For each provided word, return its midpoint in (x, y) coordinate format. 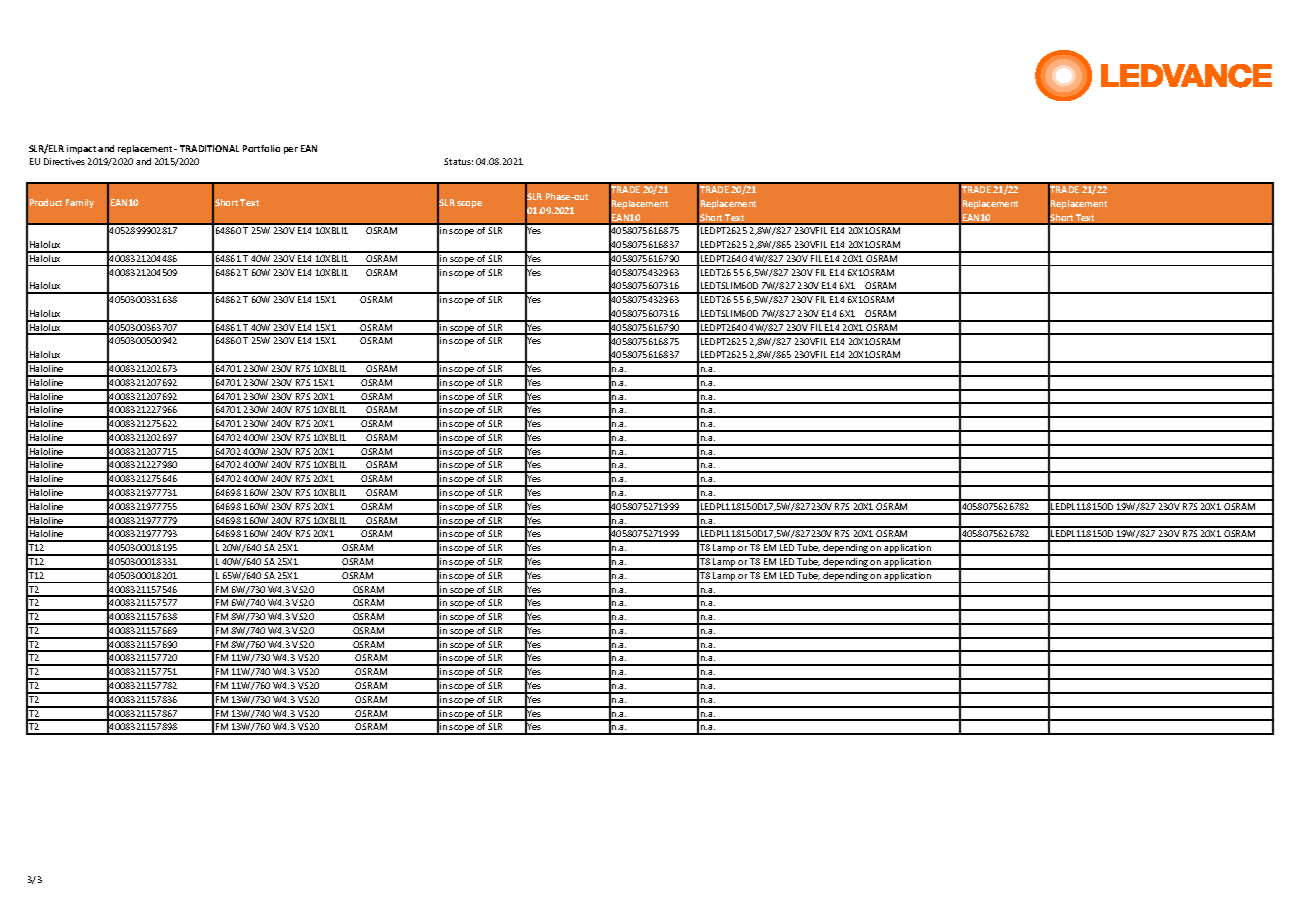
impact (81, 149)
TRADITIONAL (209, 148)
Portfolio (261, 148)
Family (80, 203)
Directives (64, 161)
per (291, 150)
